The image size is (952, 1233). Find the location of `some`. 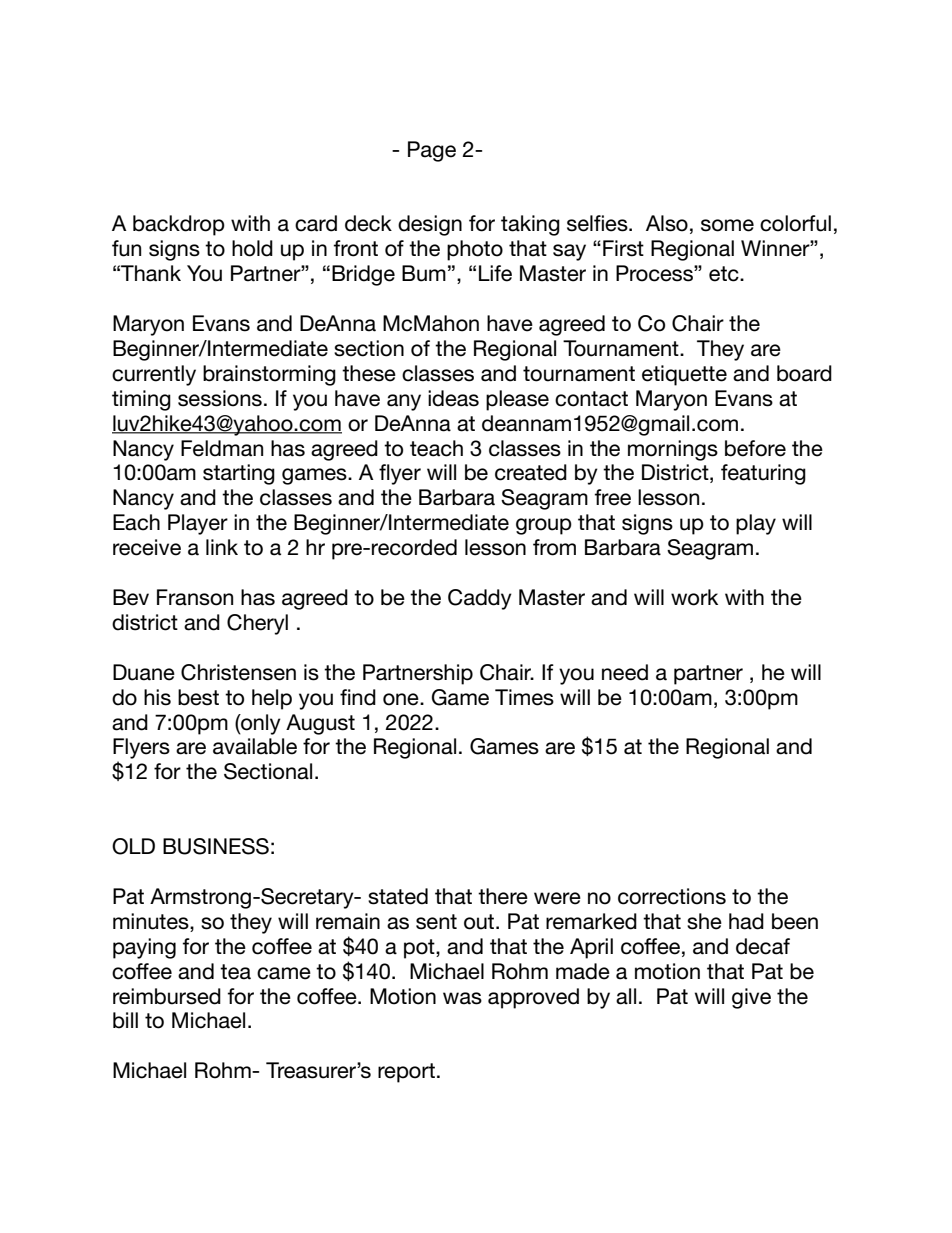

some is located at coordinates (727, 225).
